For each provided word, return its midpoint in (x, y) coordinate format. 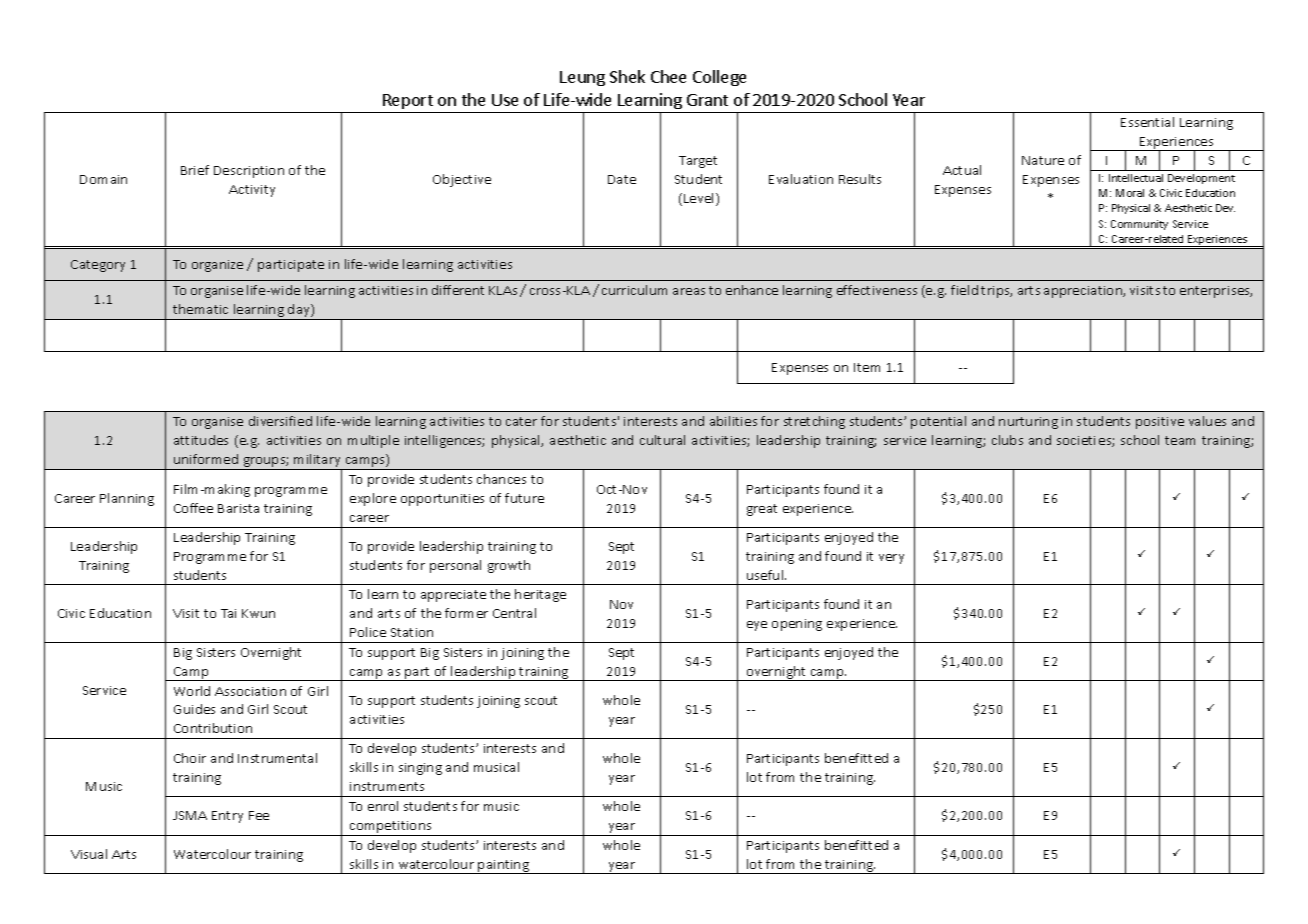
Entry (227, 817)
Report (408, 101)
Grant (707, 100)
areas (689, 291)
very (891, 559)
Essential (1147, 122)
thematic (200, 309)
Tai (228, 613)
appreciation (1084, 292)
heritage (540, 595)
